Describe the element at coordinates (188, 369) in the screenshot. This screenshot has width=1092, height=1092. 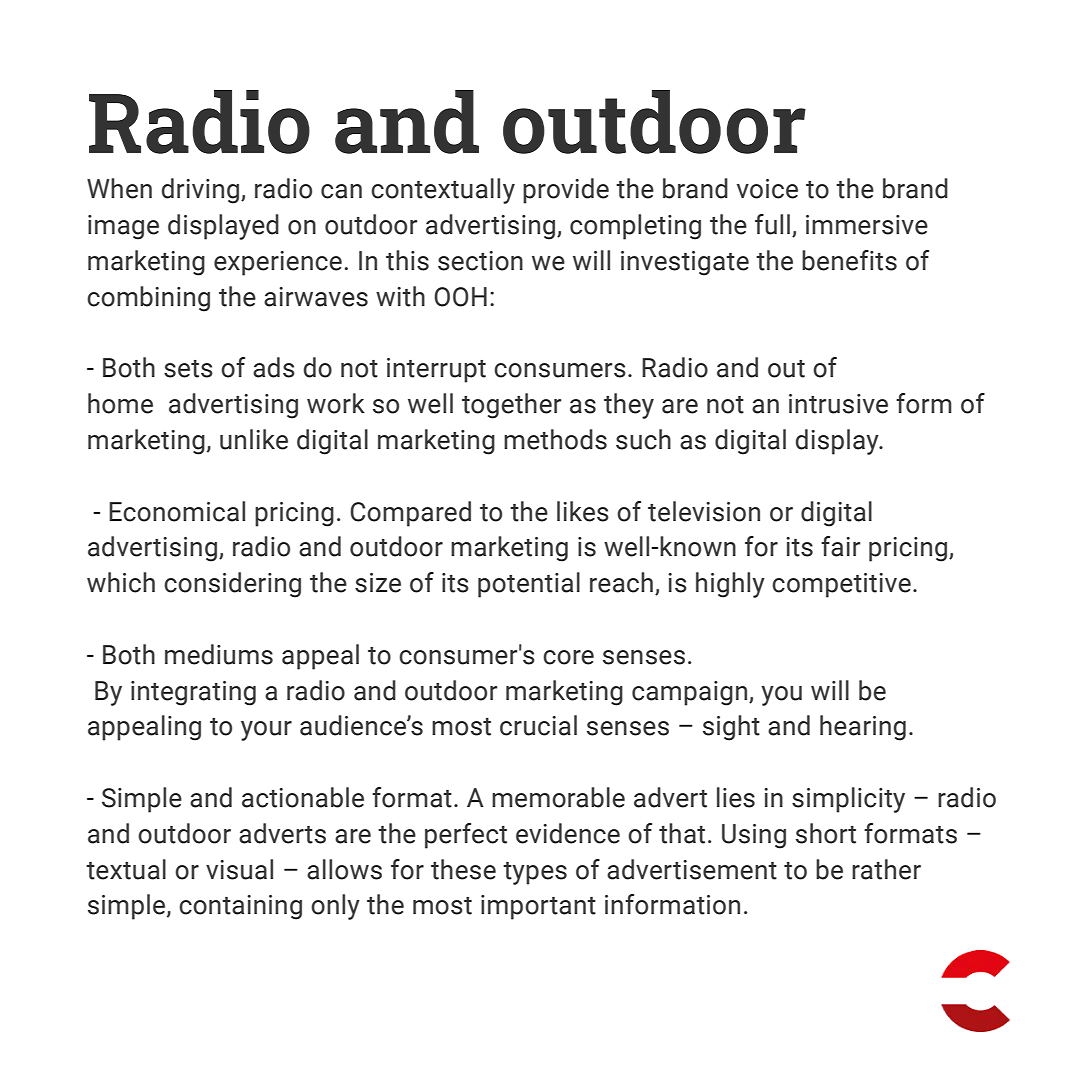
I see `sets` at that location.
